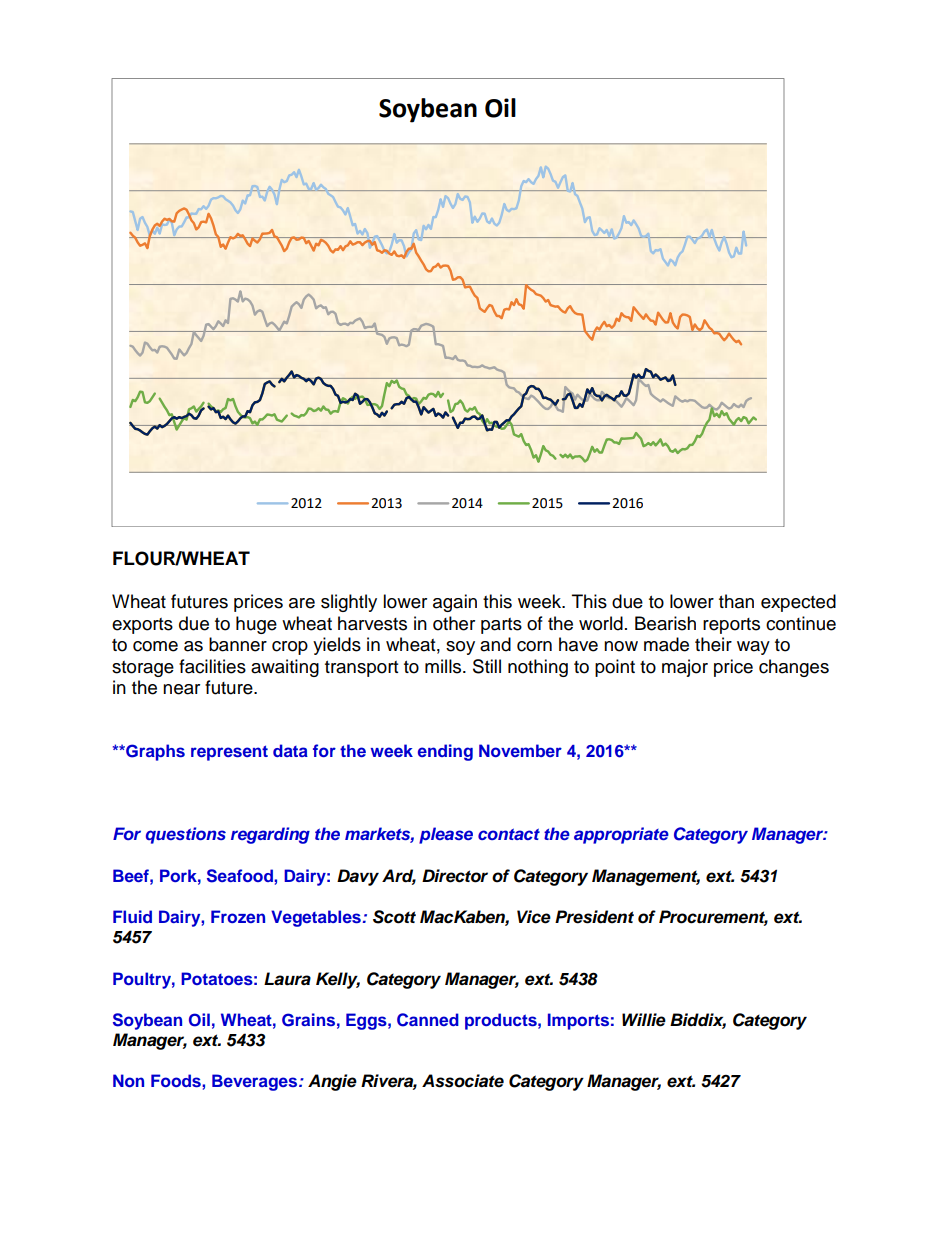 The width and height of the document is (952, 1233). Describe the element at coordinates (177, 1080) in the document. I see `Foods` at that location.
